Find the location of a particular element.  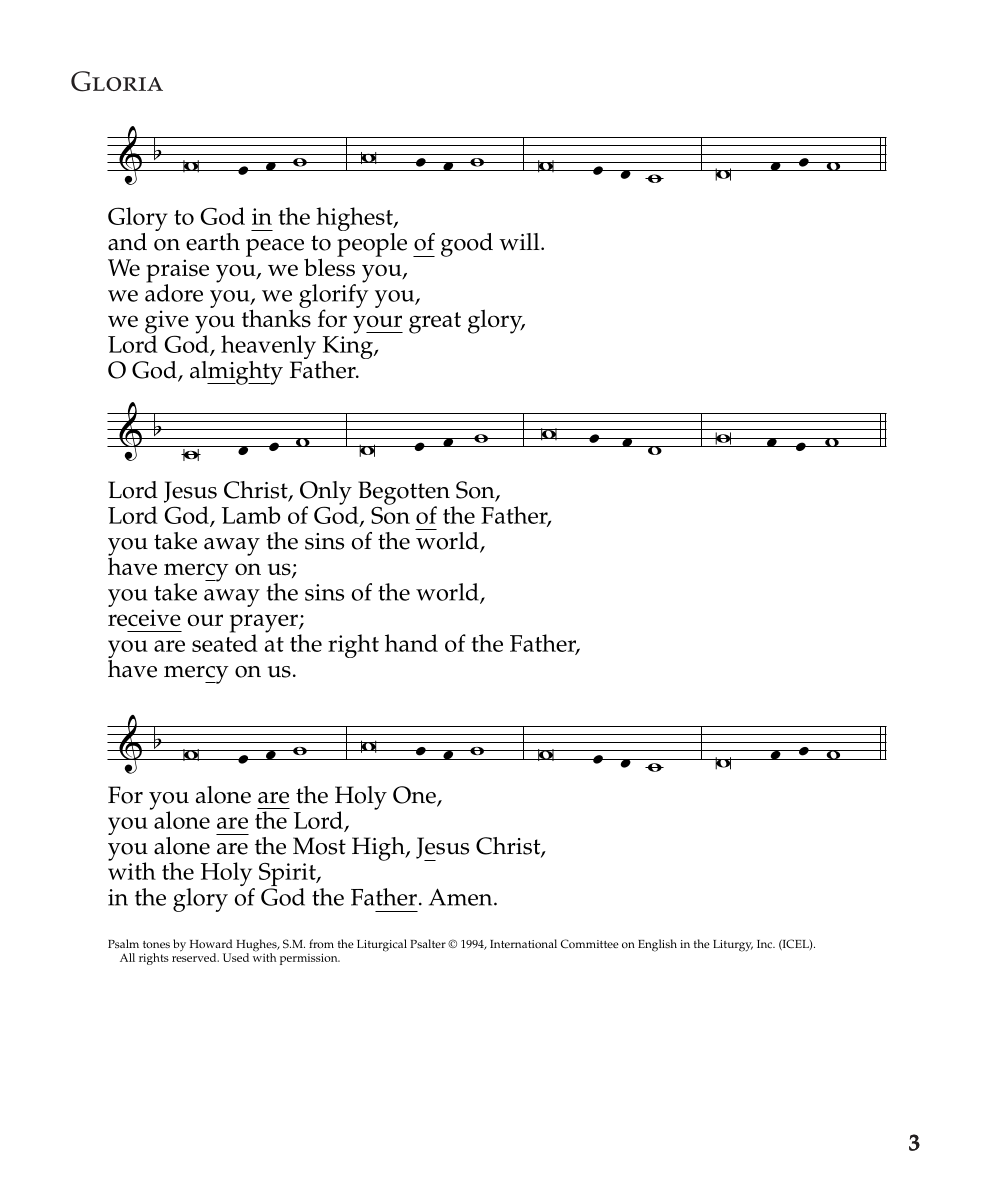

Begotten is located at coordinates (403, 494).
